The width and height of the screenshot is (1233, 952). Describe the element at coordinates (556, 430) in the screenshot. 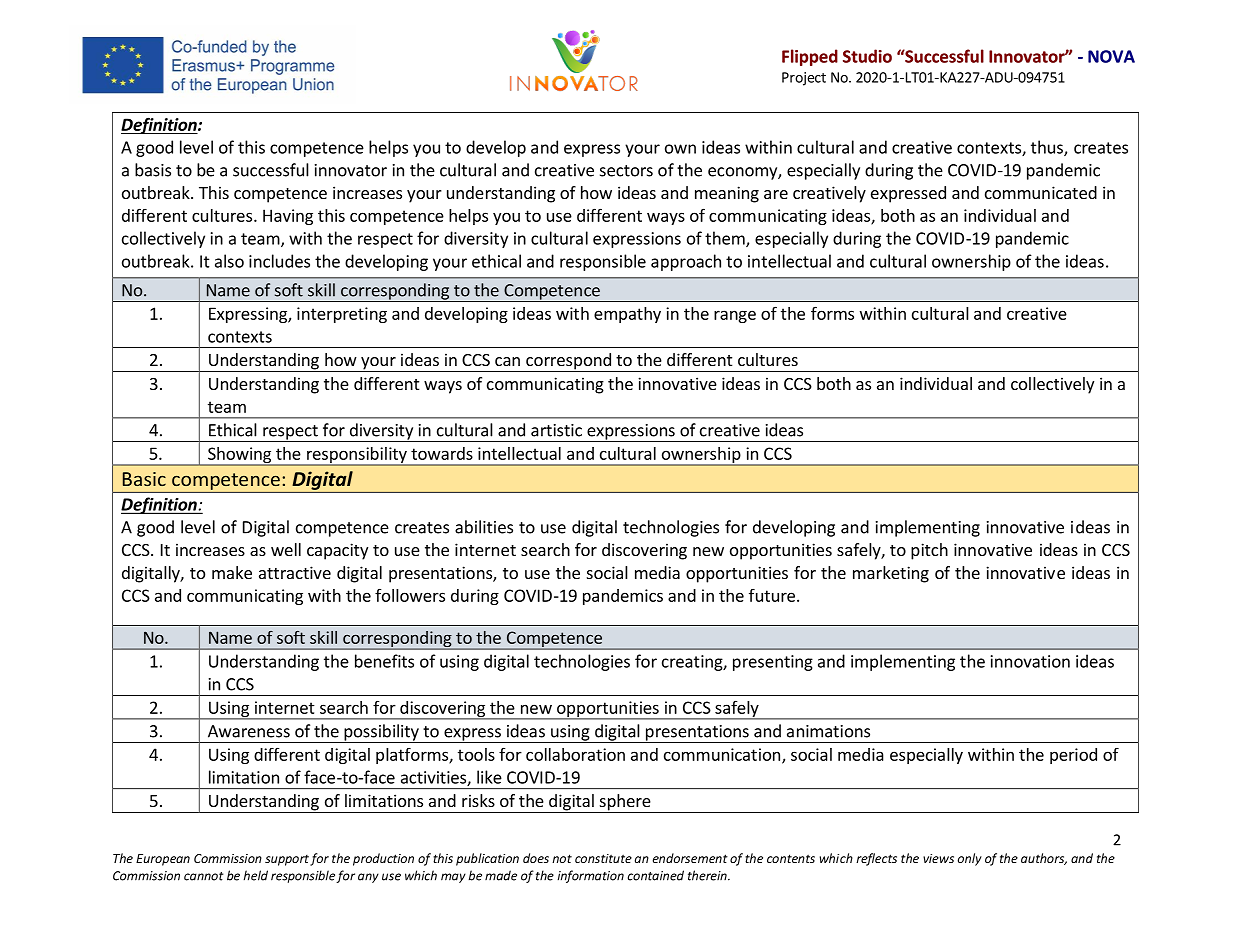

I see `artistic` at that location.
